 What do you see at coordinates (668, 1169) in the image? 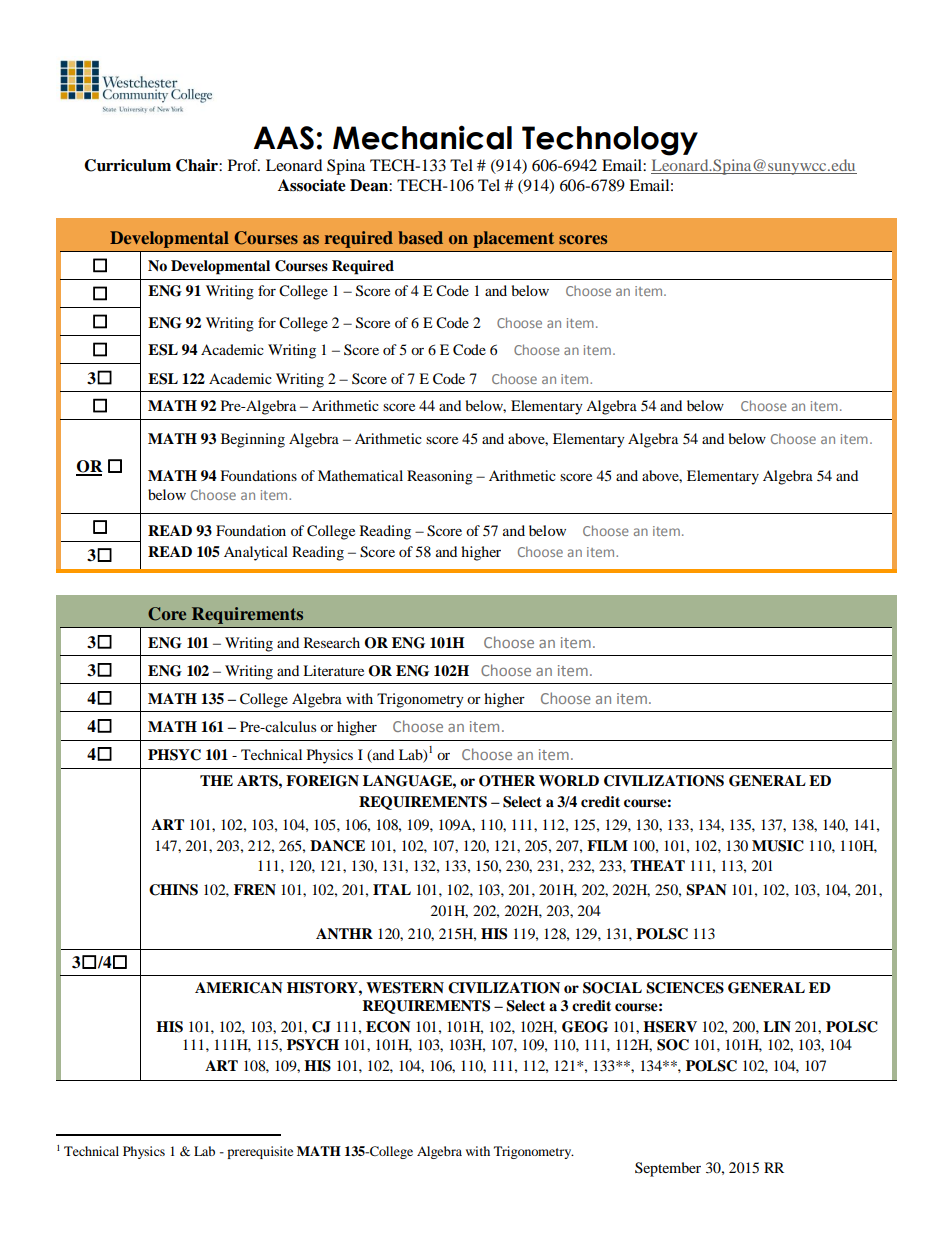
I see `September` at bounding box center [668, 1169].
